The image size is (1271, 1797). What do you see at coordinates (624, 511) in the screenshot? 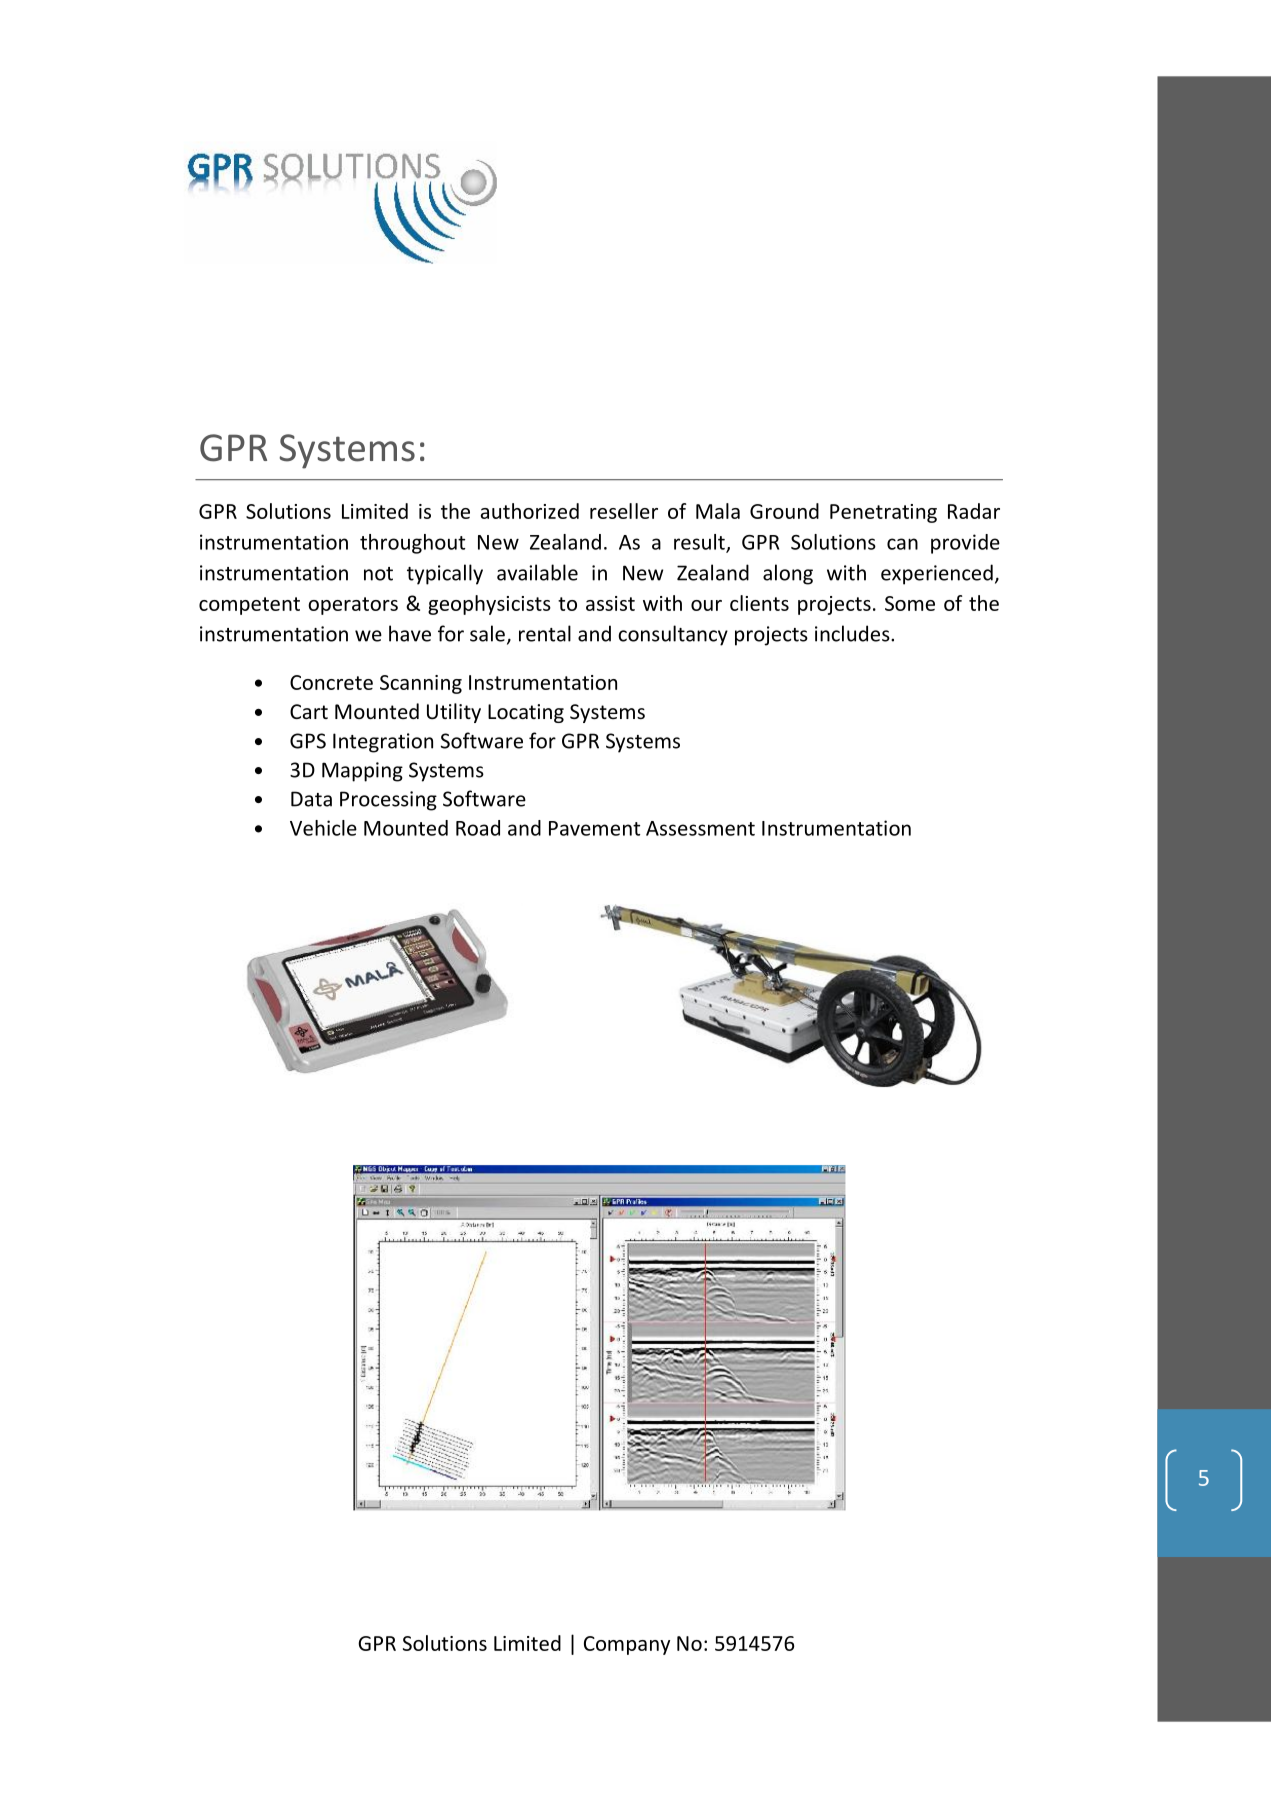
I see `reseller` at bounding box center [624, 511].
